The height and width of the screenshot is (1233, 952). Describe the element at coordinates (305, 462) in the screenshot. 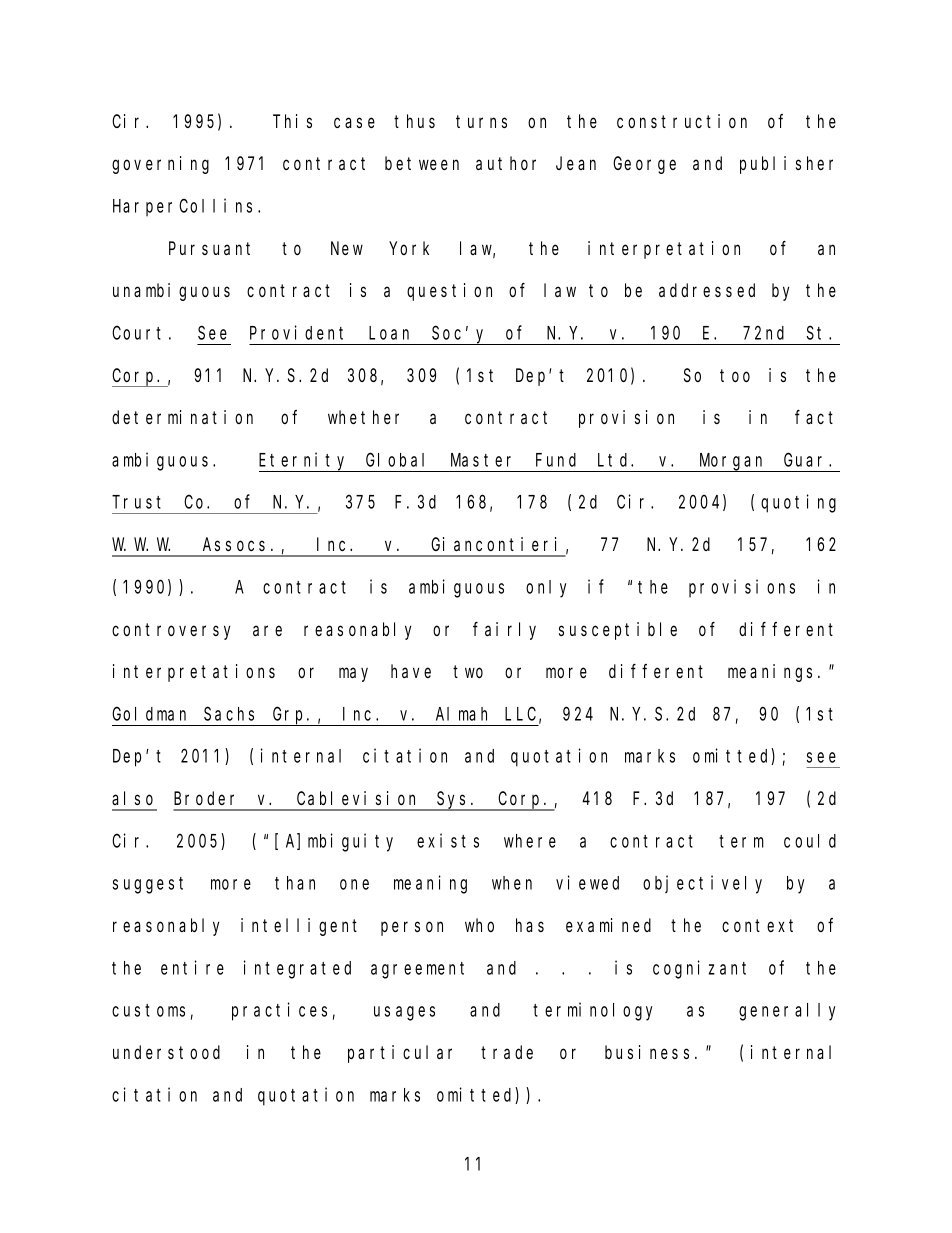

I see `Eternity` at that location.
